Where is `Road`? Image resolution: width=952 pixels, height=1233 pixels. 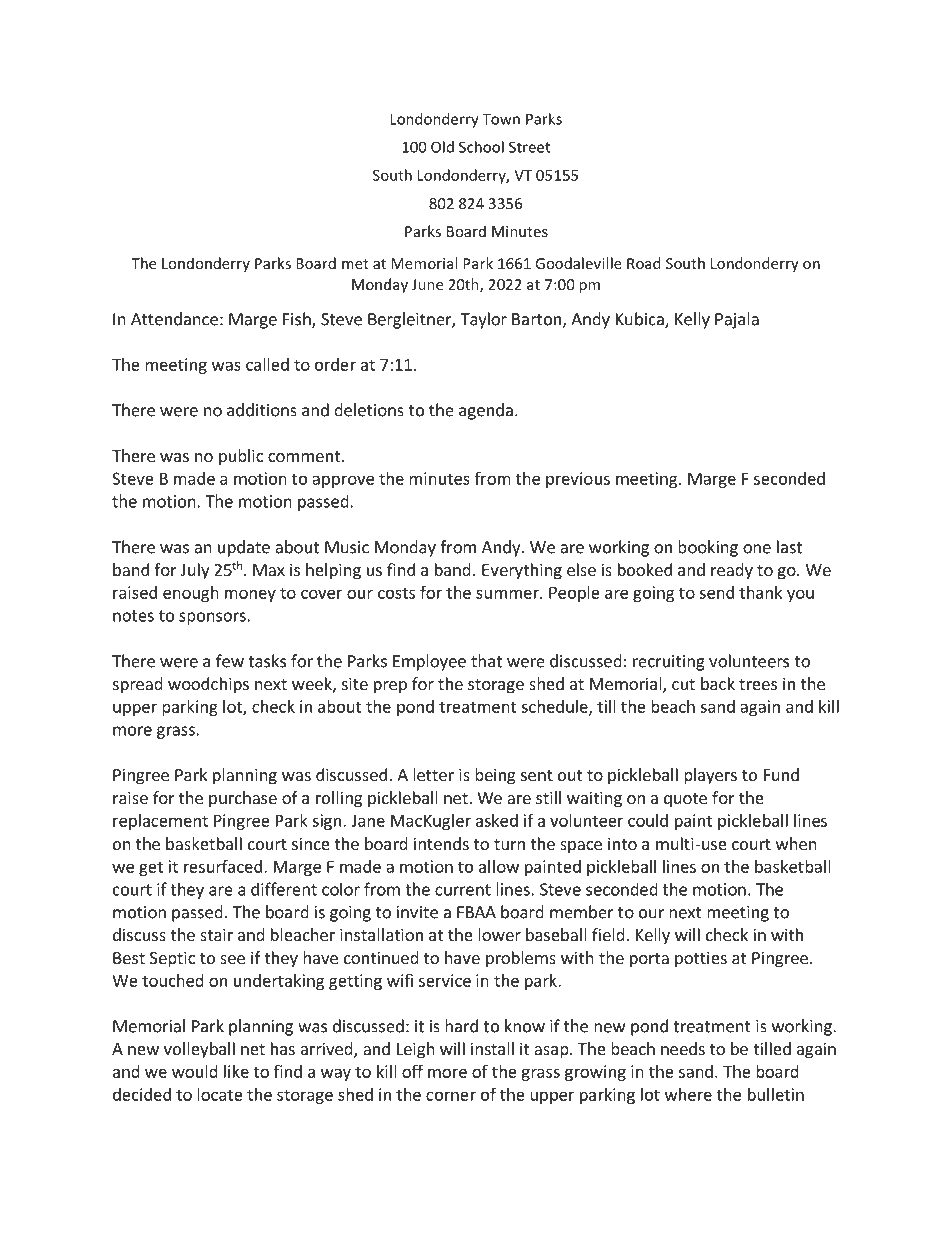 Road is located at coordinates (643, 263).
